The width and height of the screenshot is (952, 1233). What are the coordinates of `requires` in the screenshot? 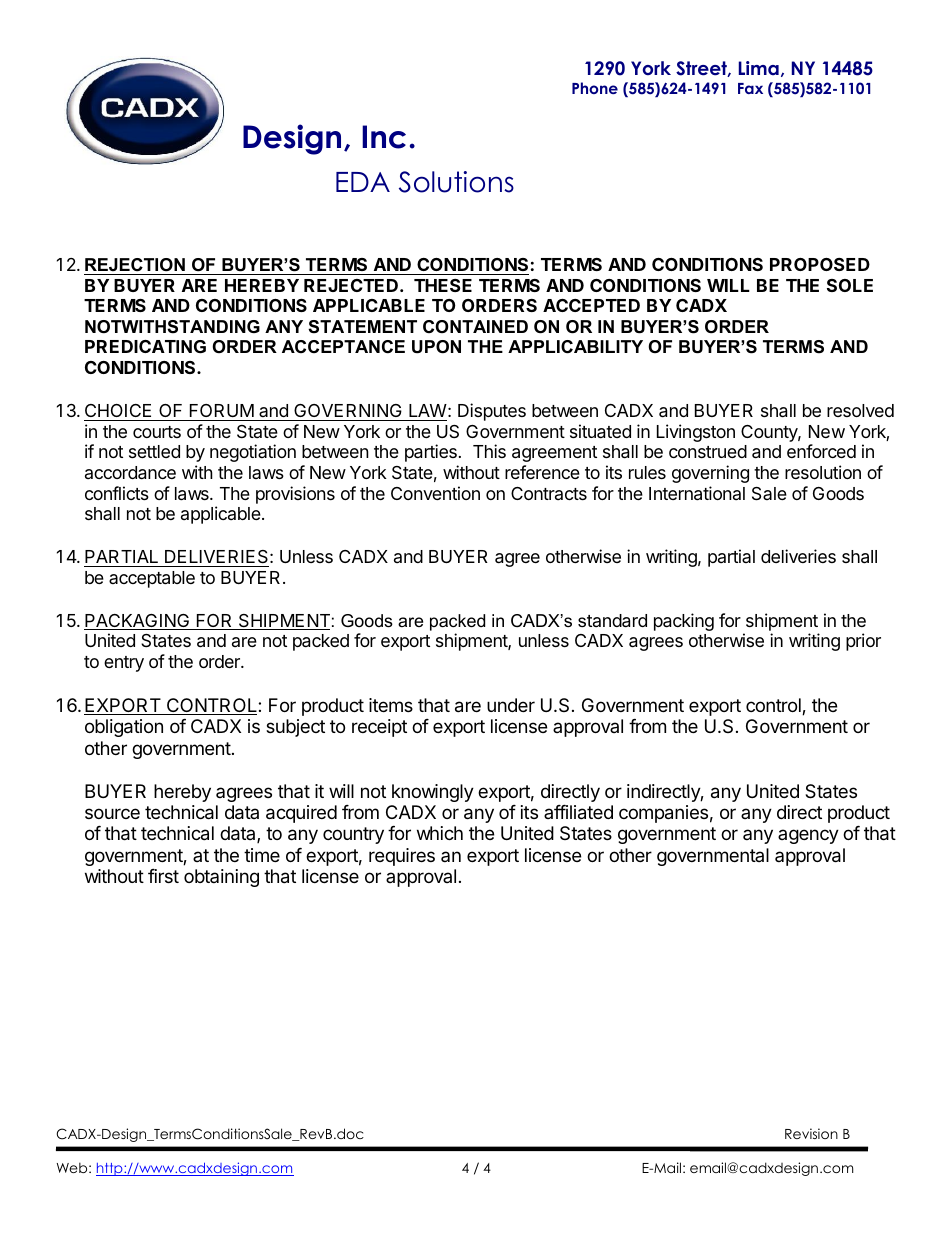 It's located at (402, 857).
